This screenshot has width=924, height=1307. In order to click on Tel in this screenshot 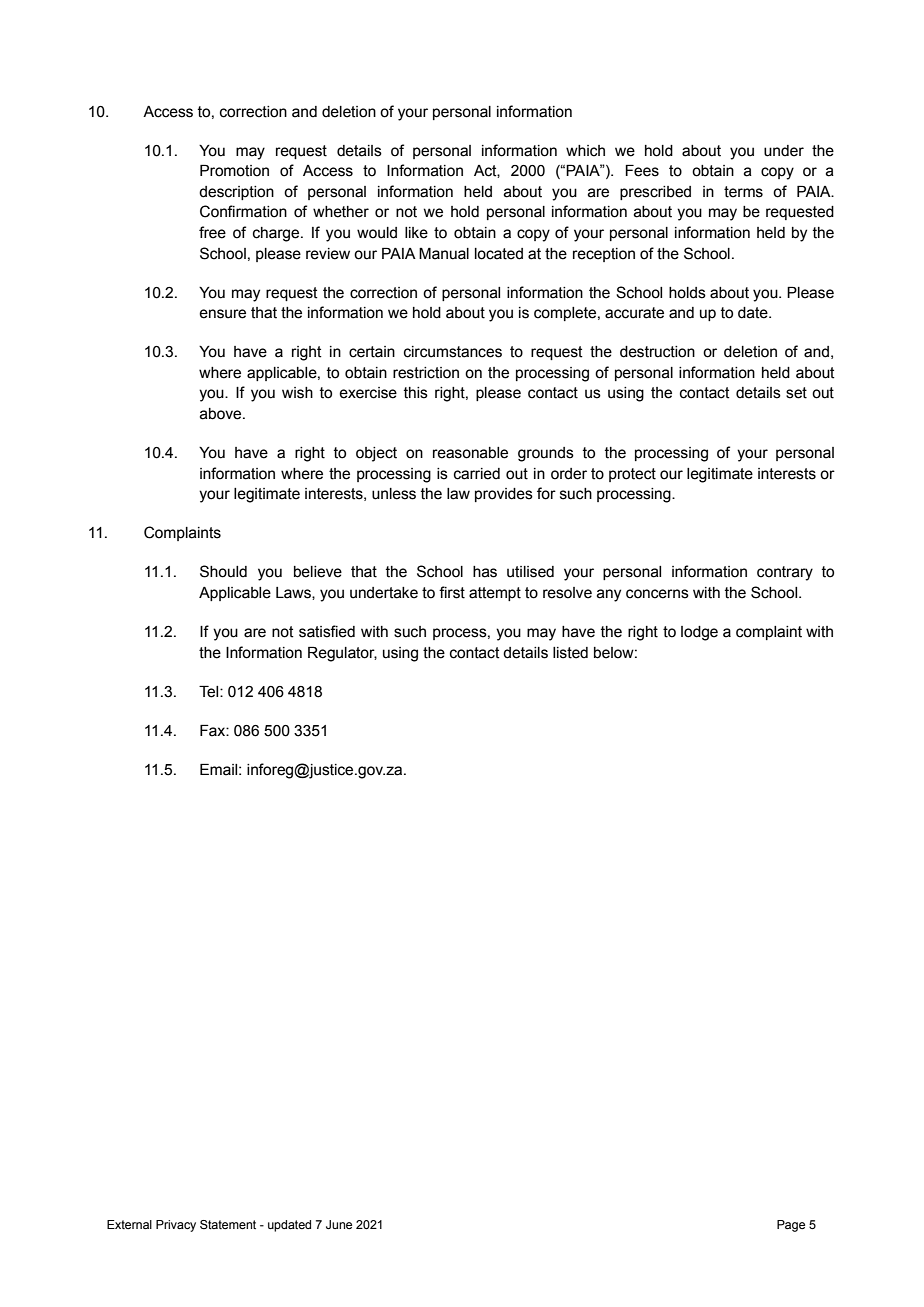, I will do `click(210, 692)`.
